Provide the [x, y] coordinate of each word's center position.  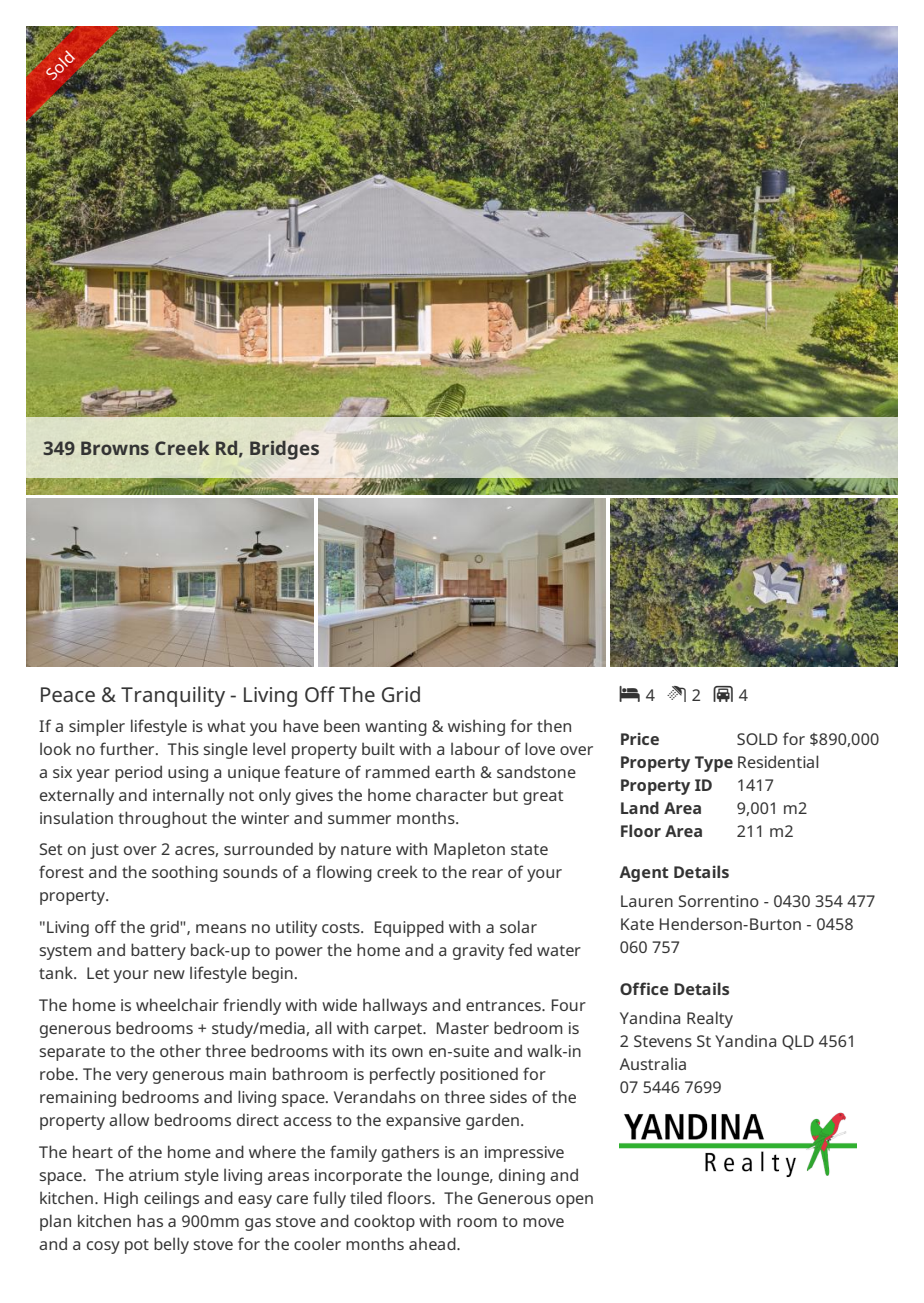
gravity [478, 952]
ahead [433, 1243]
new [169, 974]
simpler [97, 727]
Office [644, 988]
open [574, 1201]
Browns [115, 448]
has [150, 1220]
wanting [396, 728]
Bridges [284, 450]
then [554, 725]
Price [640, 739]
